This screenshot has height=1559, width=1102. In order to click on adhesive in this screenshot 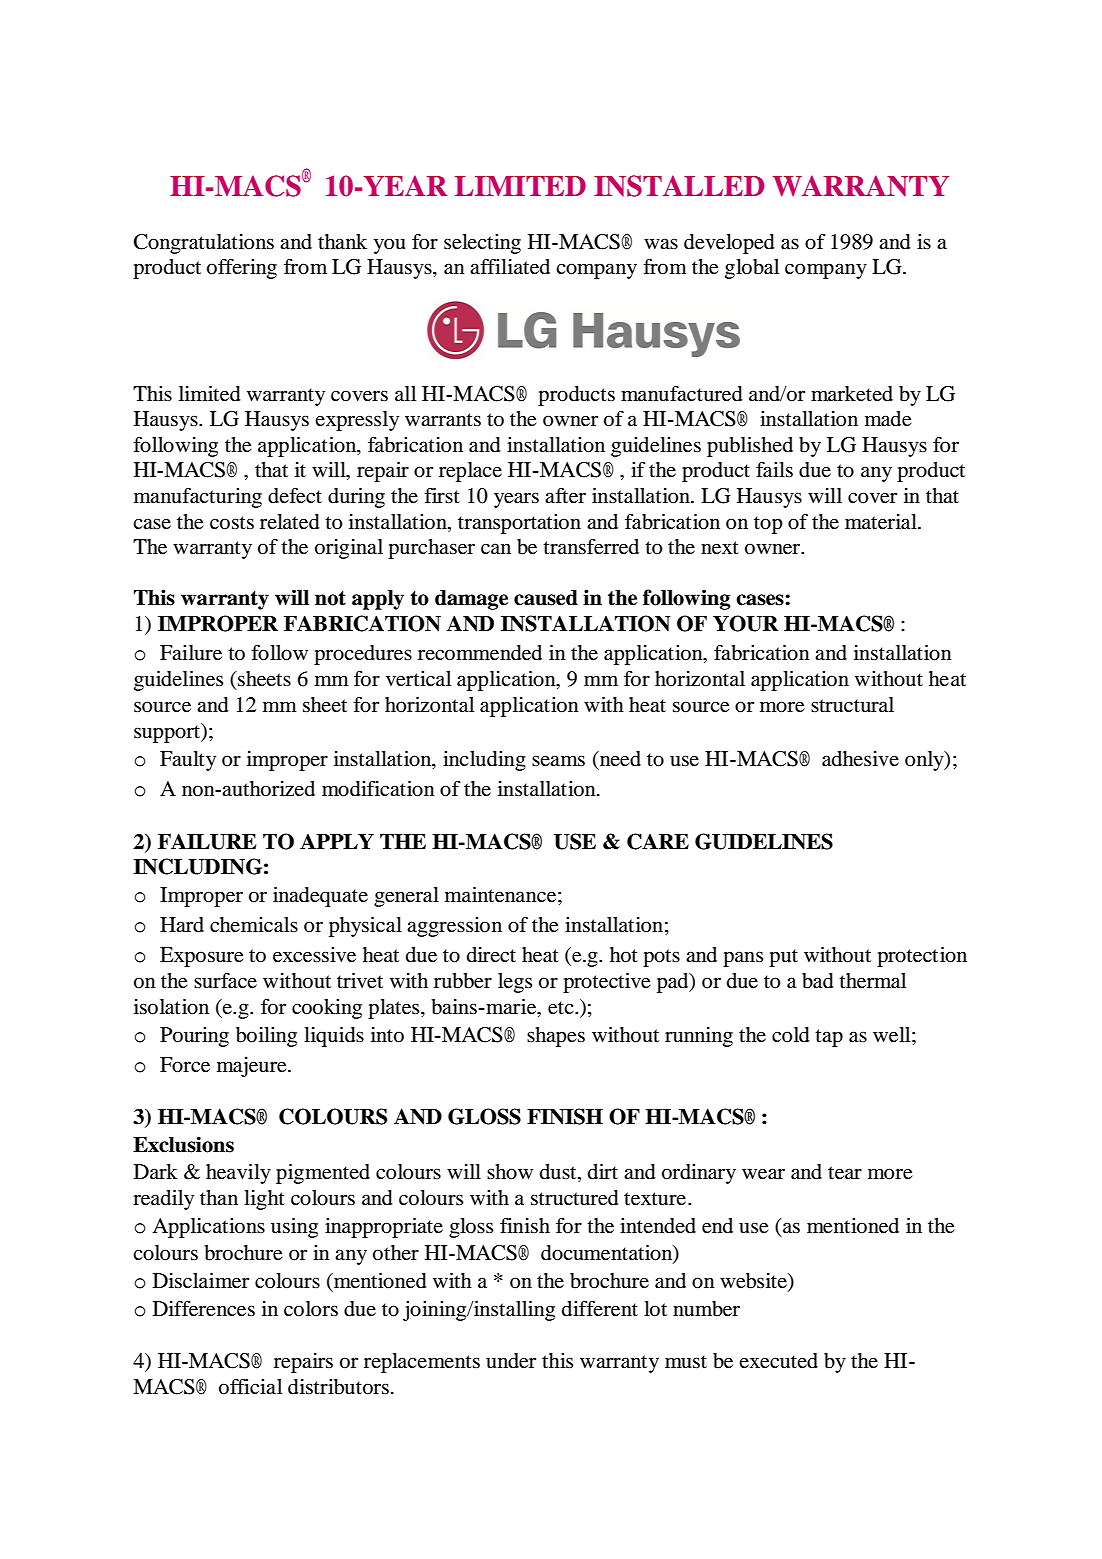, I will do `click(860, 759)`.
